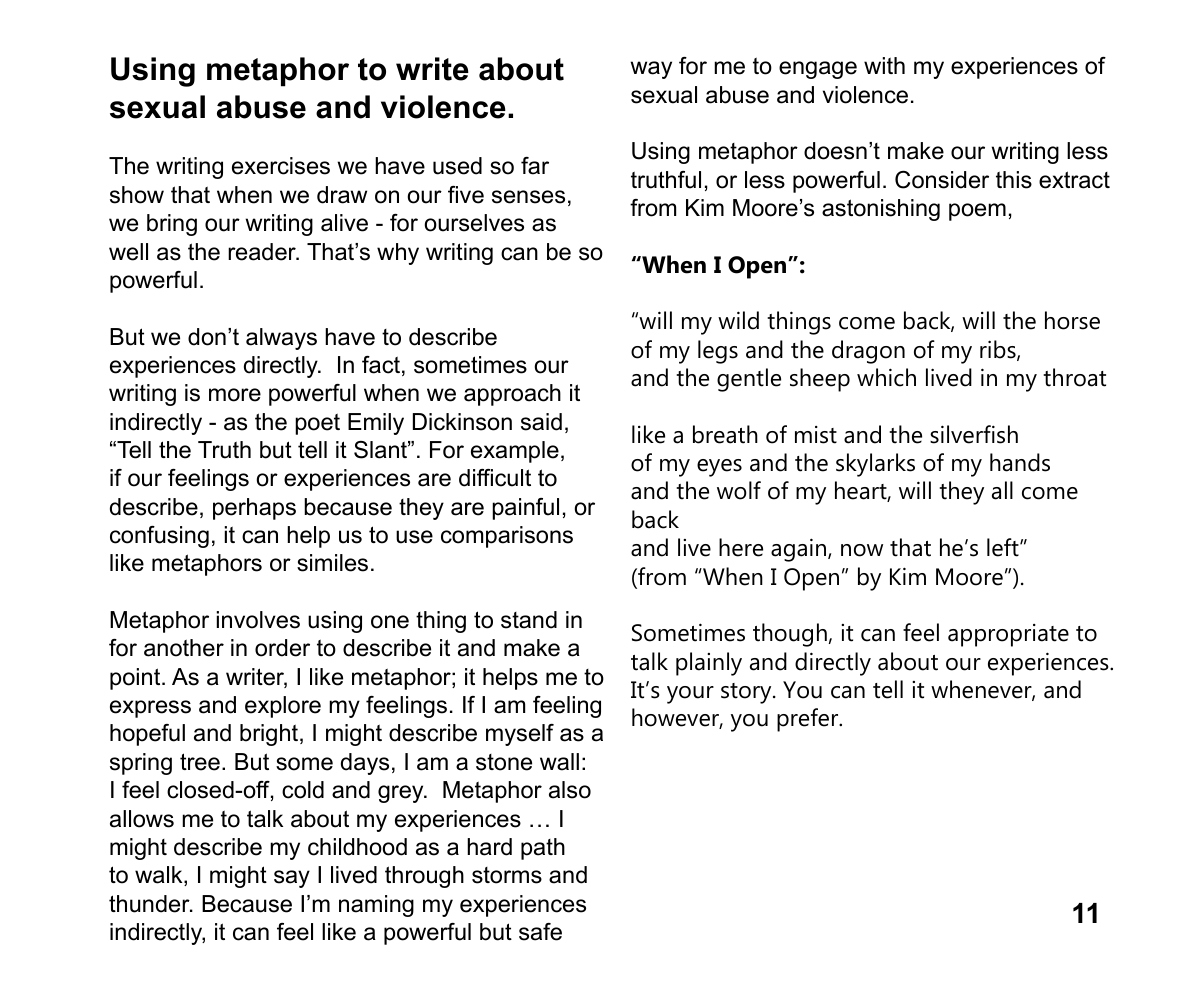 The image size is (1197, 1008). I want to click on safe, so click(540, 932).
